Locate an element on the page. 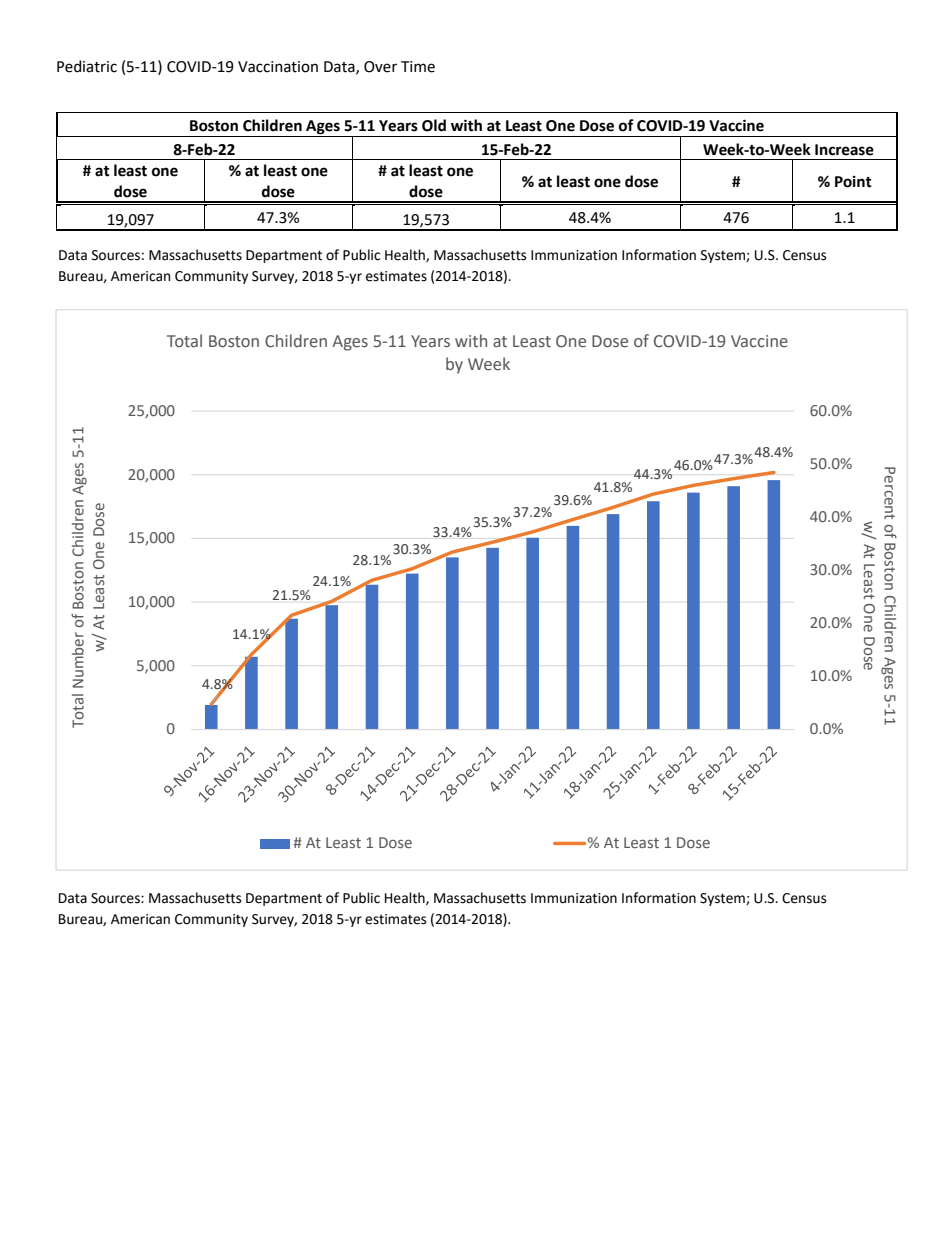  Point is located at coordinates (853, 182).
